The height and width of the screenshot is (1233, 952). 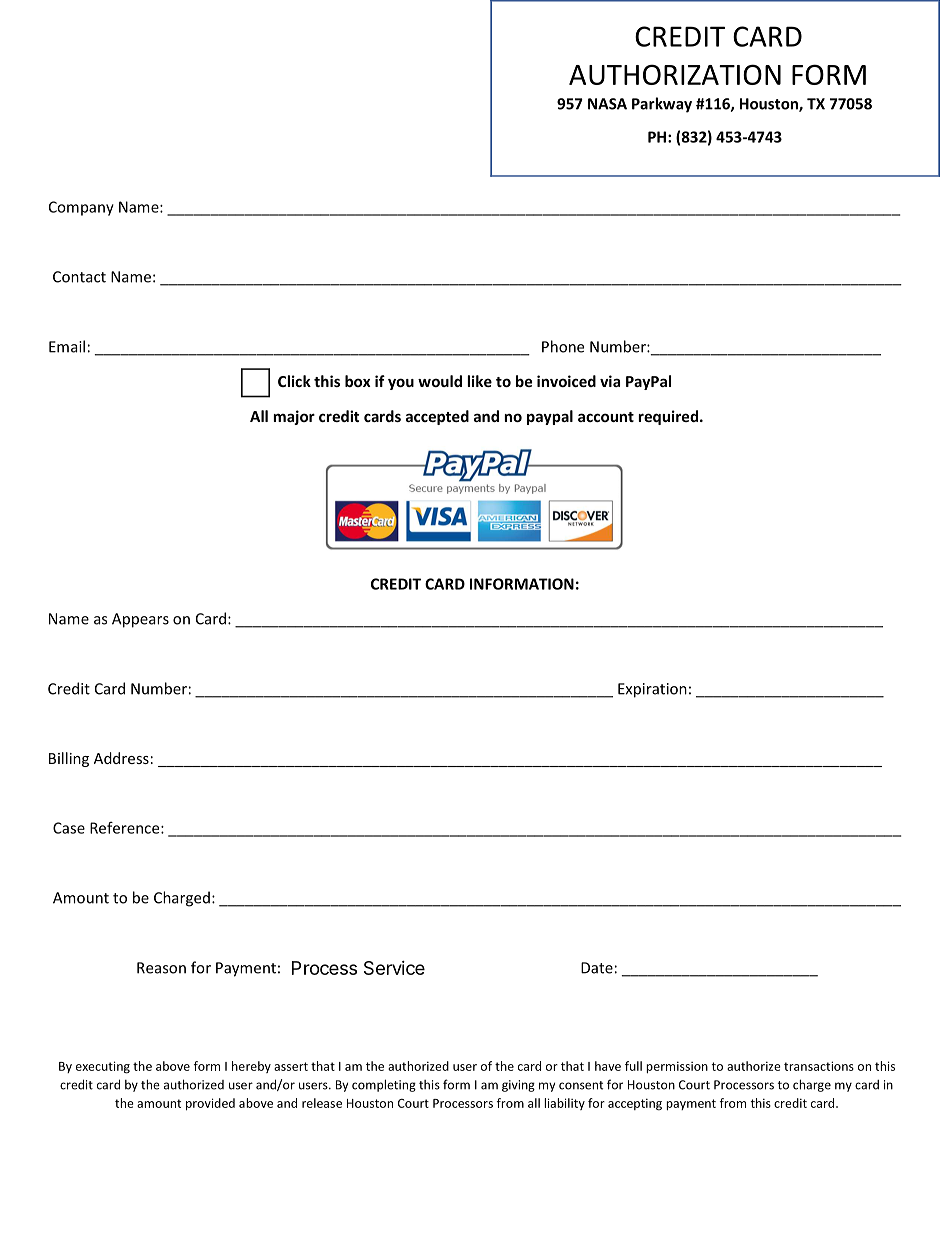 What do you see at coordinates (662, 105) in the screenshot?
I see `Parkway` at bounding box center [662, 105].
